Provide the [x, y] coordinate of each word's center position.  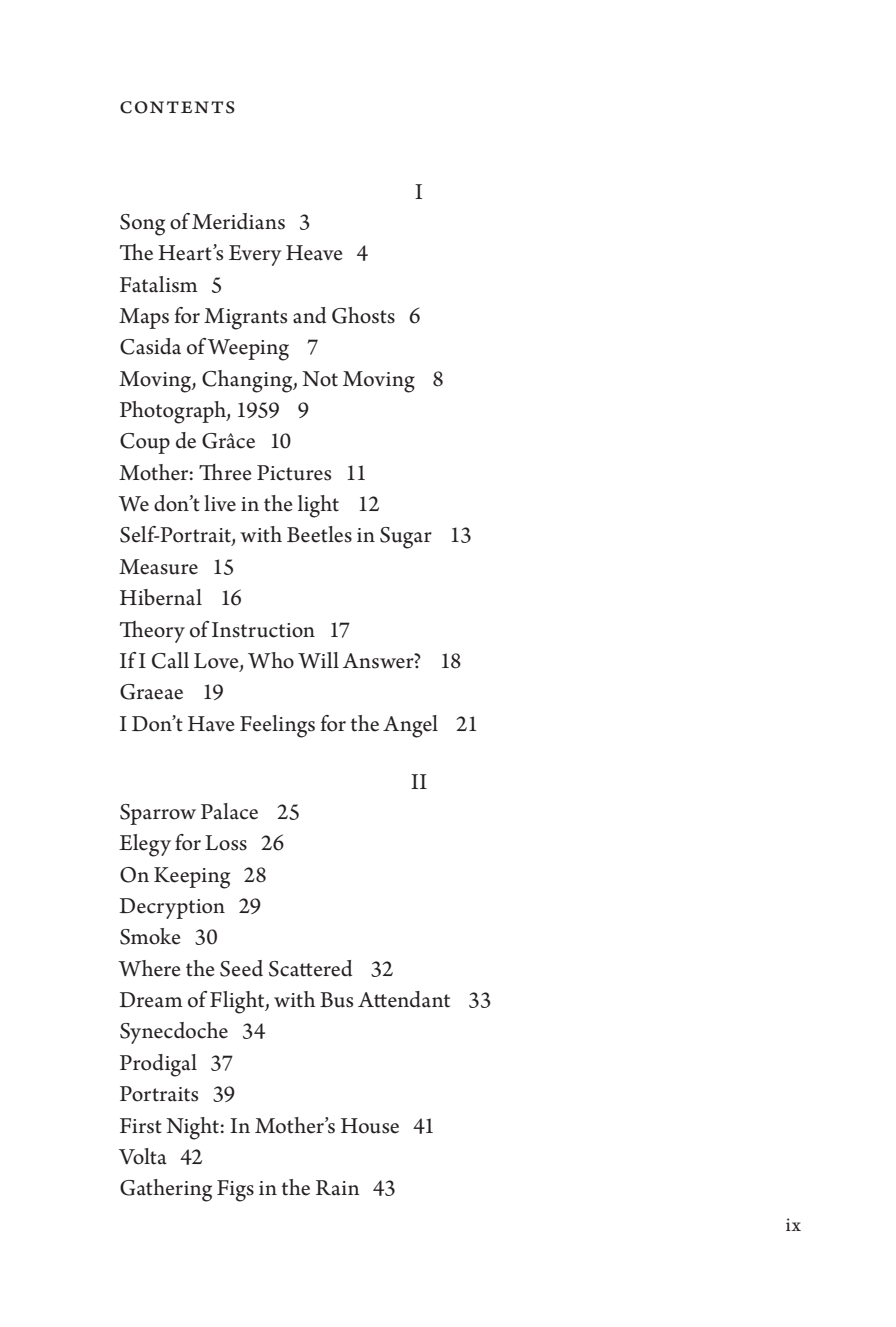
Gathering [166, 1190]
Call [170, 660]
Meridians [238, 221]
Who [271, 660]
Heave [314, 253]
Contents [177, 107]
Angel [410, 726]
